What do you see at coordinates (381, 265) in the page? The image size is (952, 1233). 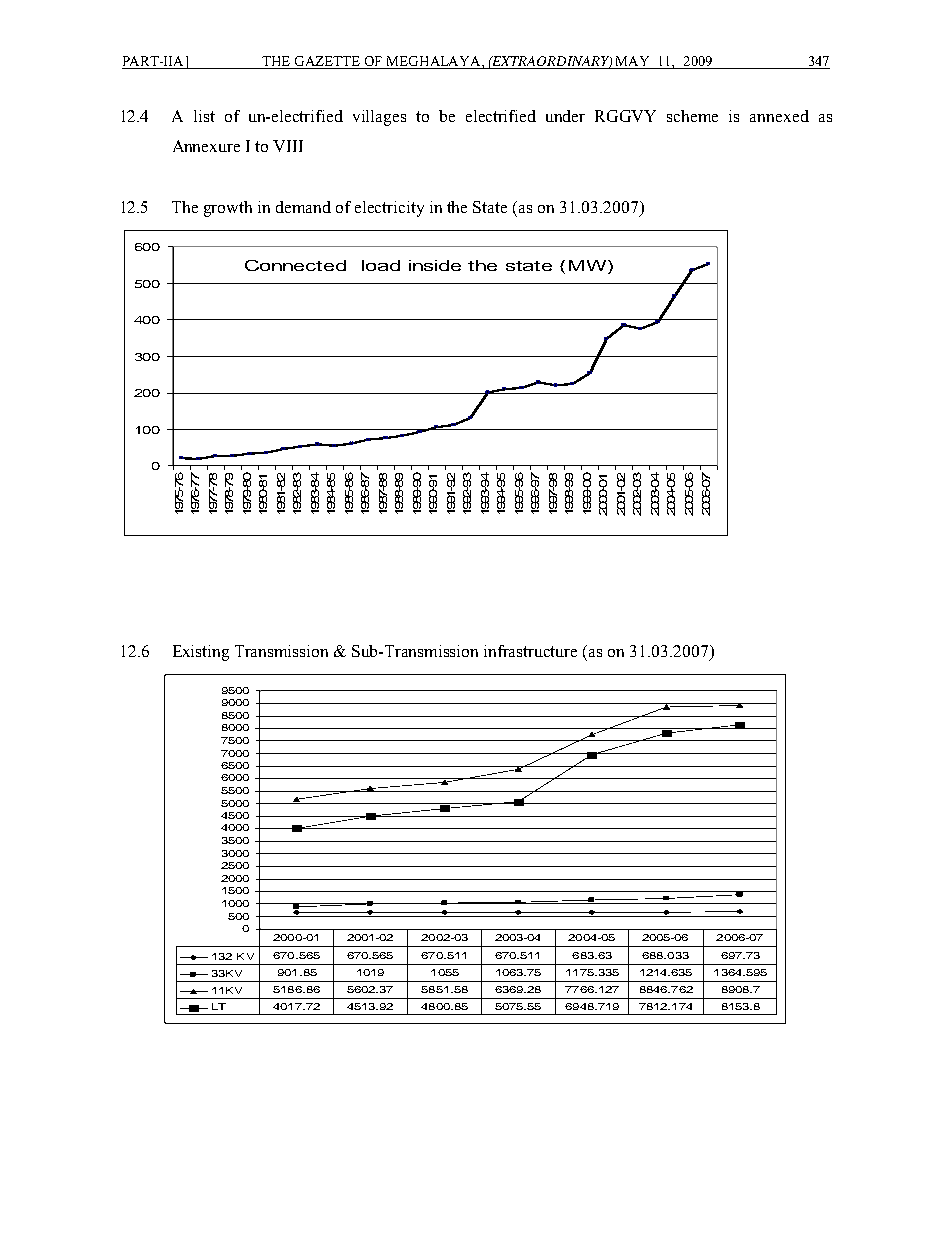 I see `load` at bounding box center [381, 265].
